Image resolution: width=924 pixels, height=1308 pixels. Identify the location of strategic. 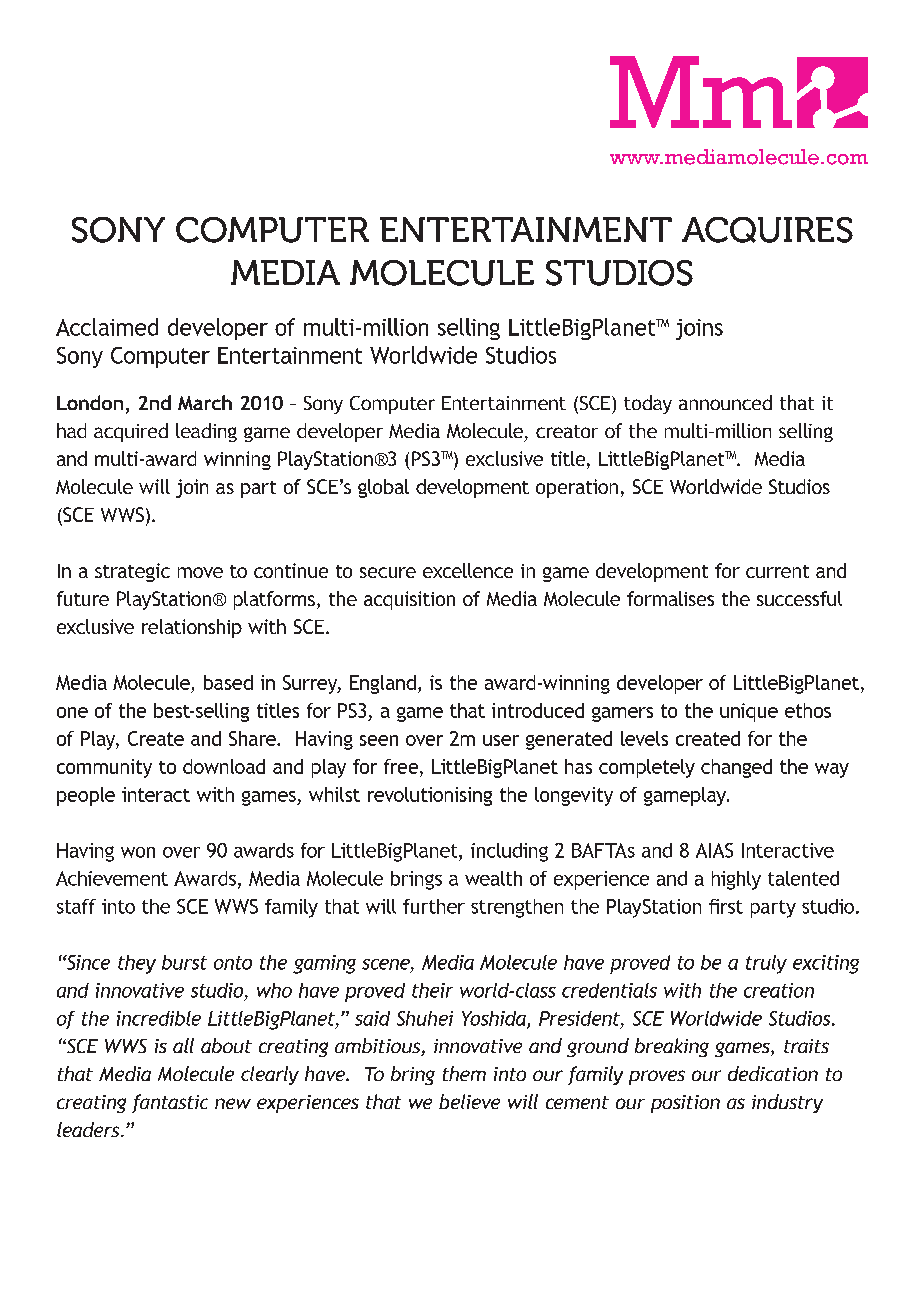
(132, 572).
